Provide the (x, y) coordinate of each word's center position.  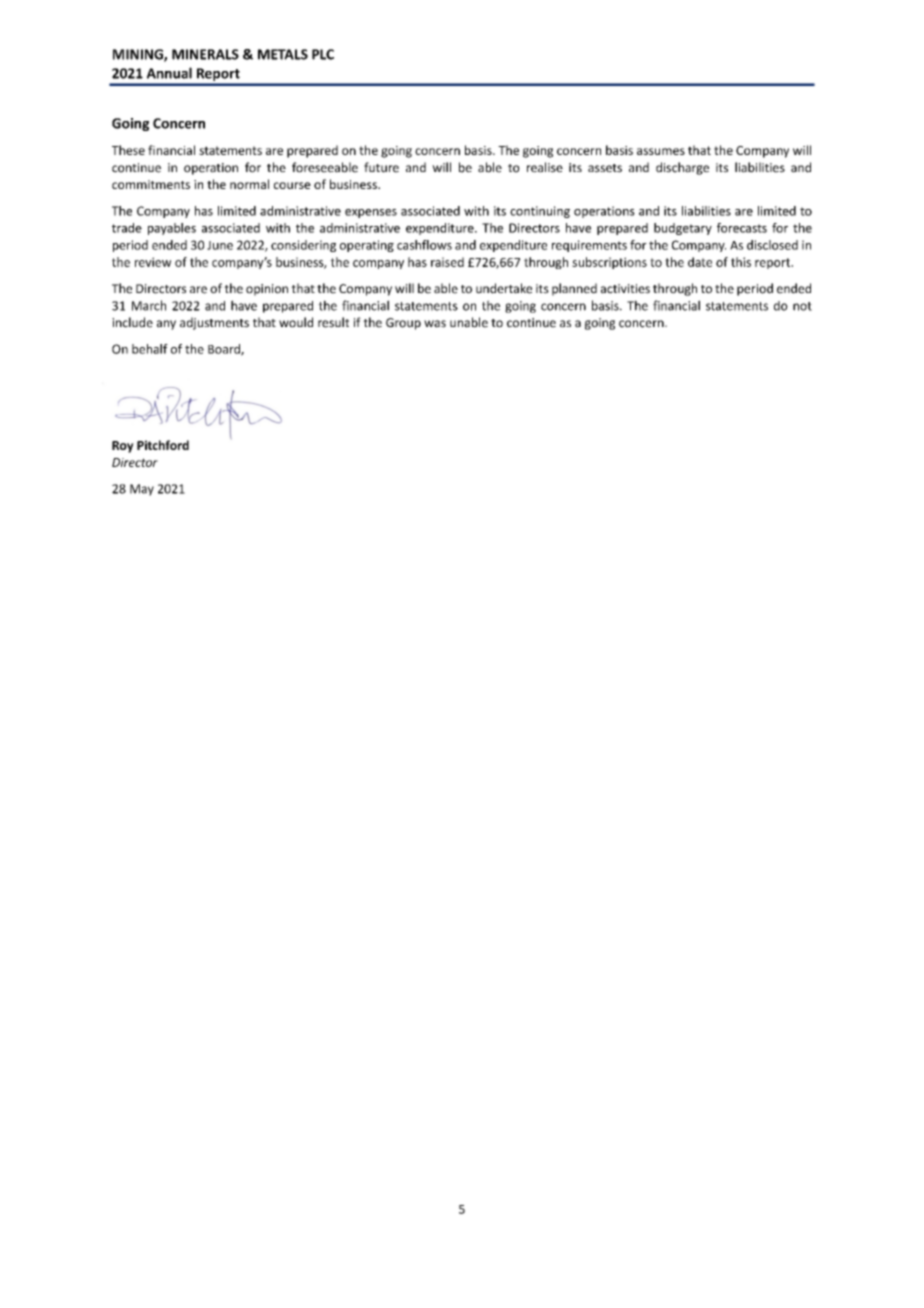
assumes (661, 151)
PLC (323, 54)
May (142, 490)
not (802, 306)
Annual (169, 73)
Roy (123, 447)
